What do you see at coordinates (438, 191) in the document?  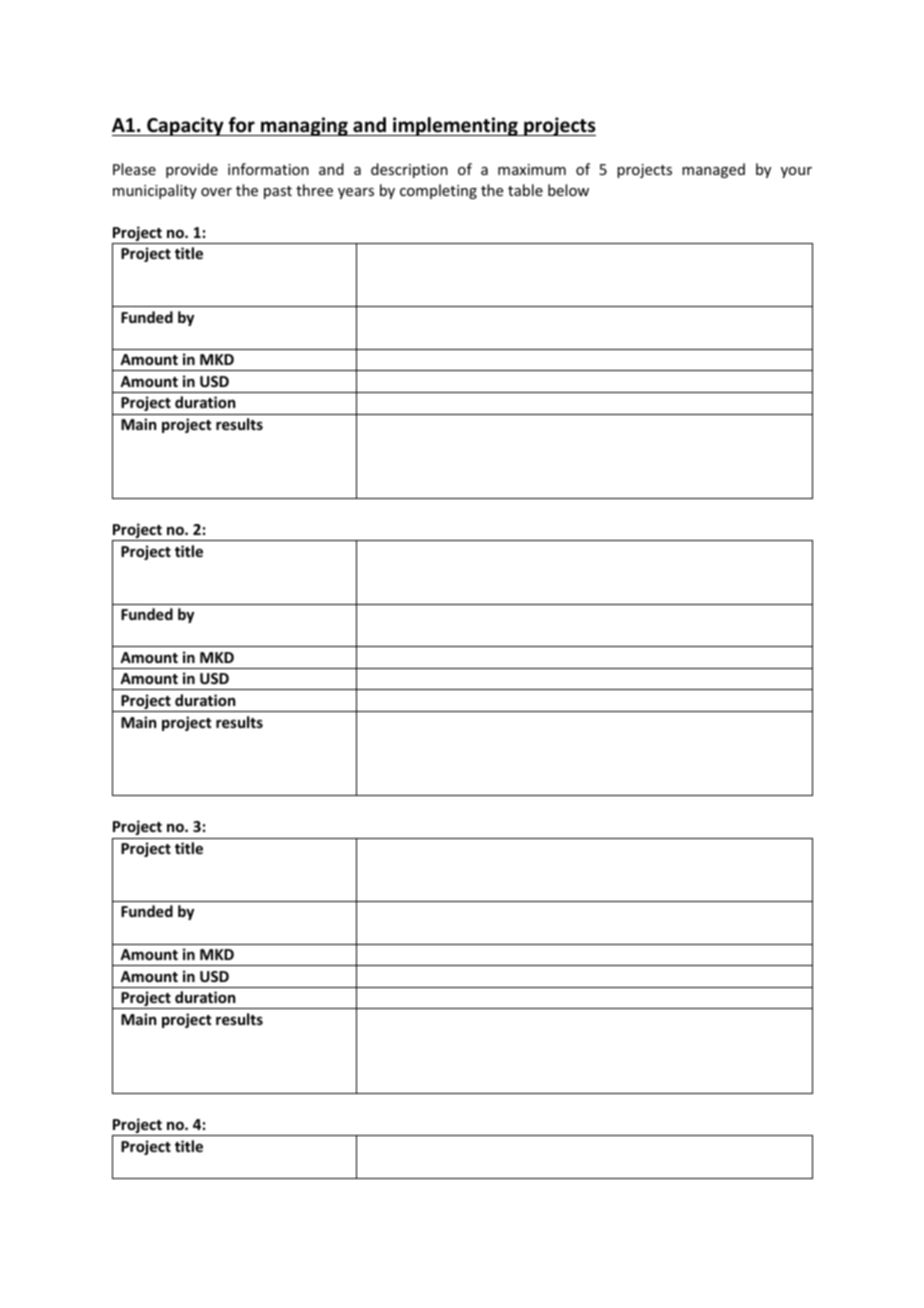 I see `completing` at bounding box center [438, 191].
